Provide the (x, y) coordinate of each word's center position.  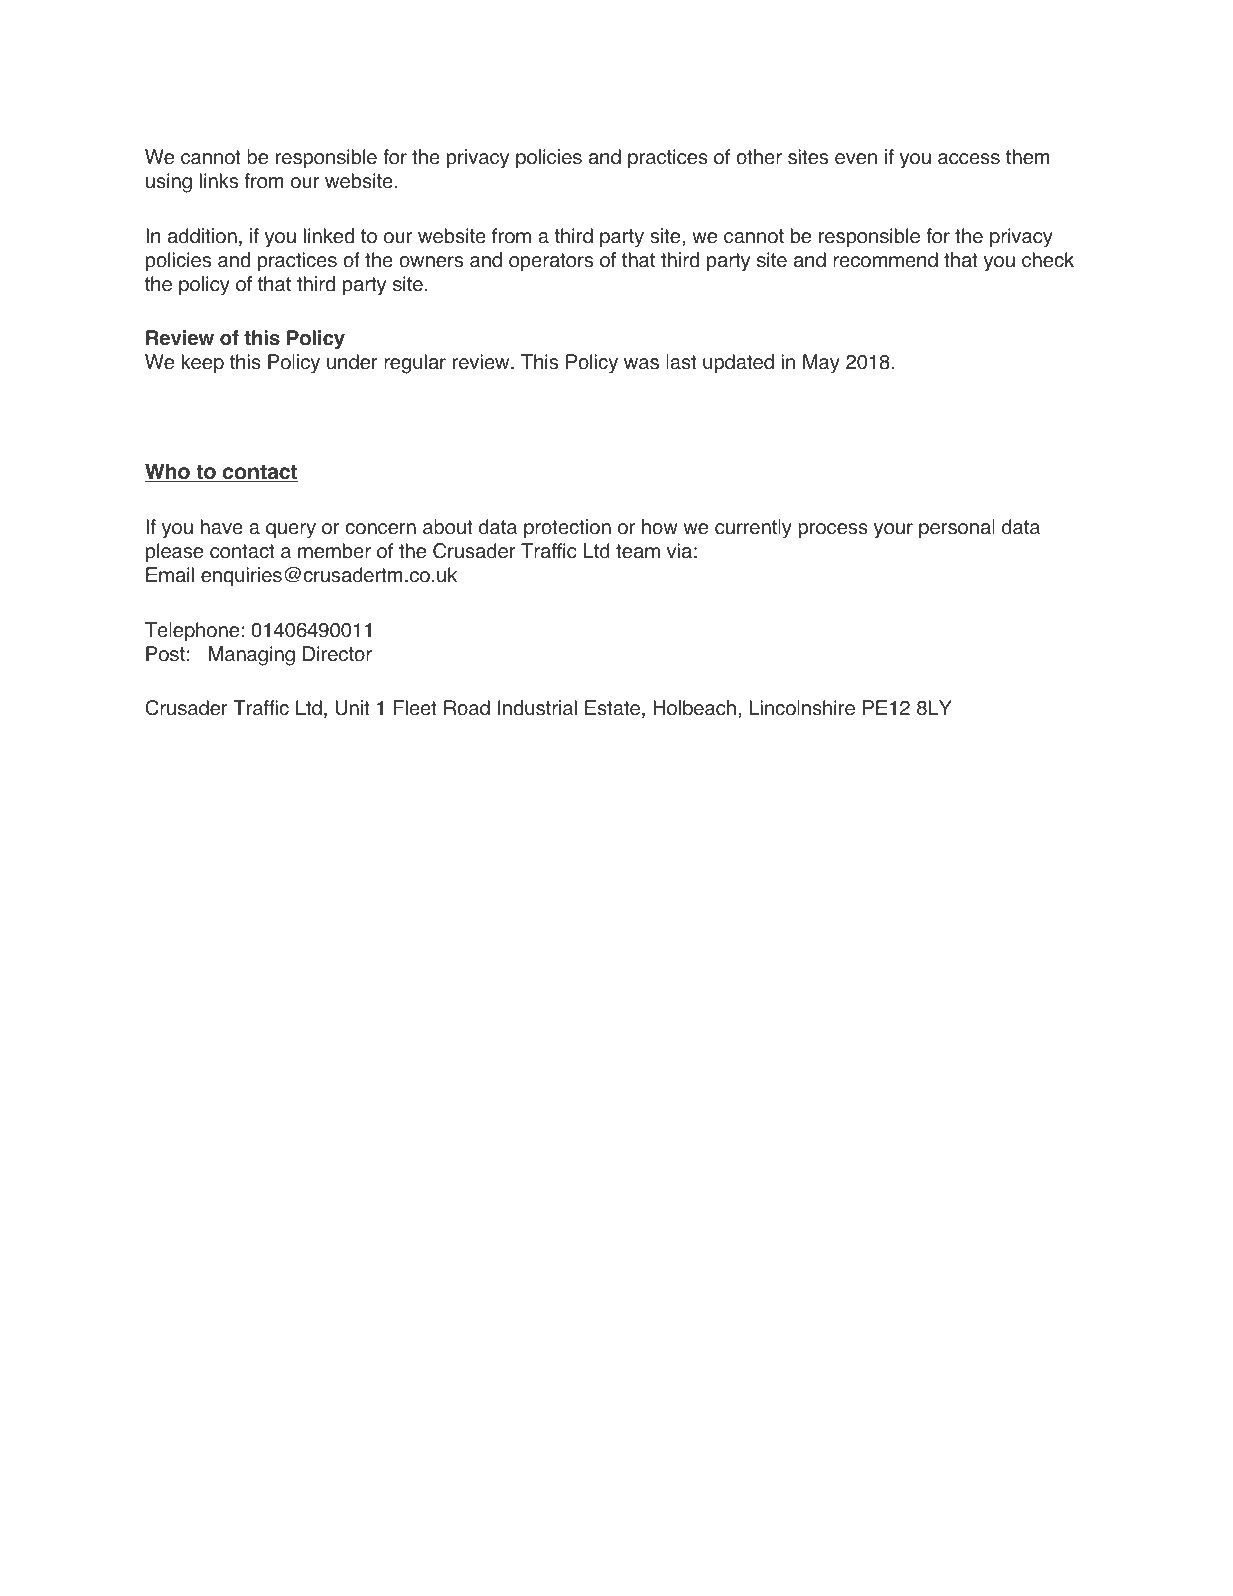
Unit (352, 708)
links (219, 181)
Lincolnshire (802, 708)
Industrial (537, 708)
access (969, 159)
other (759, 157)
